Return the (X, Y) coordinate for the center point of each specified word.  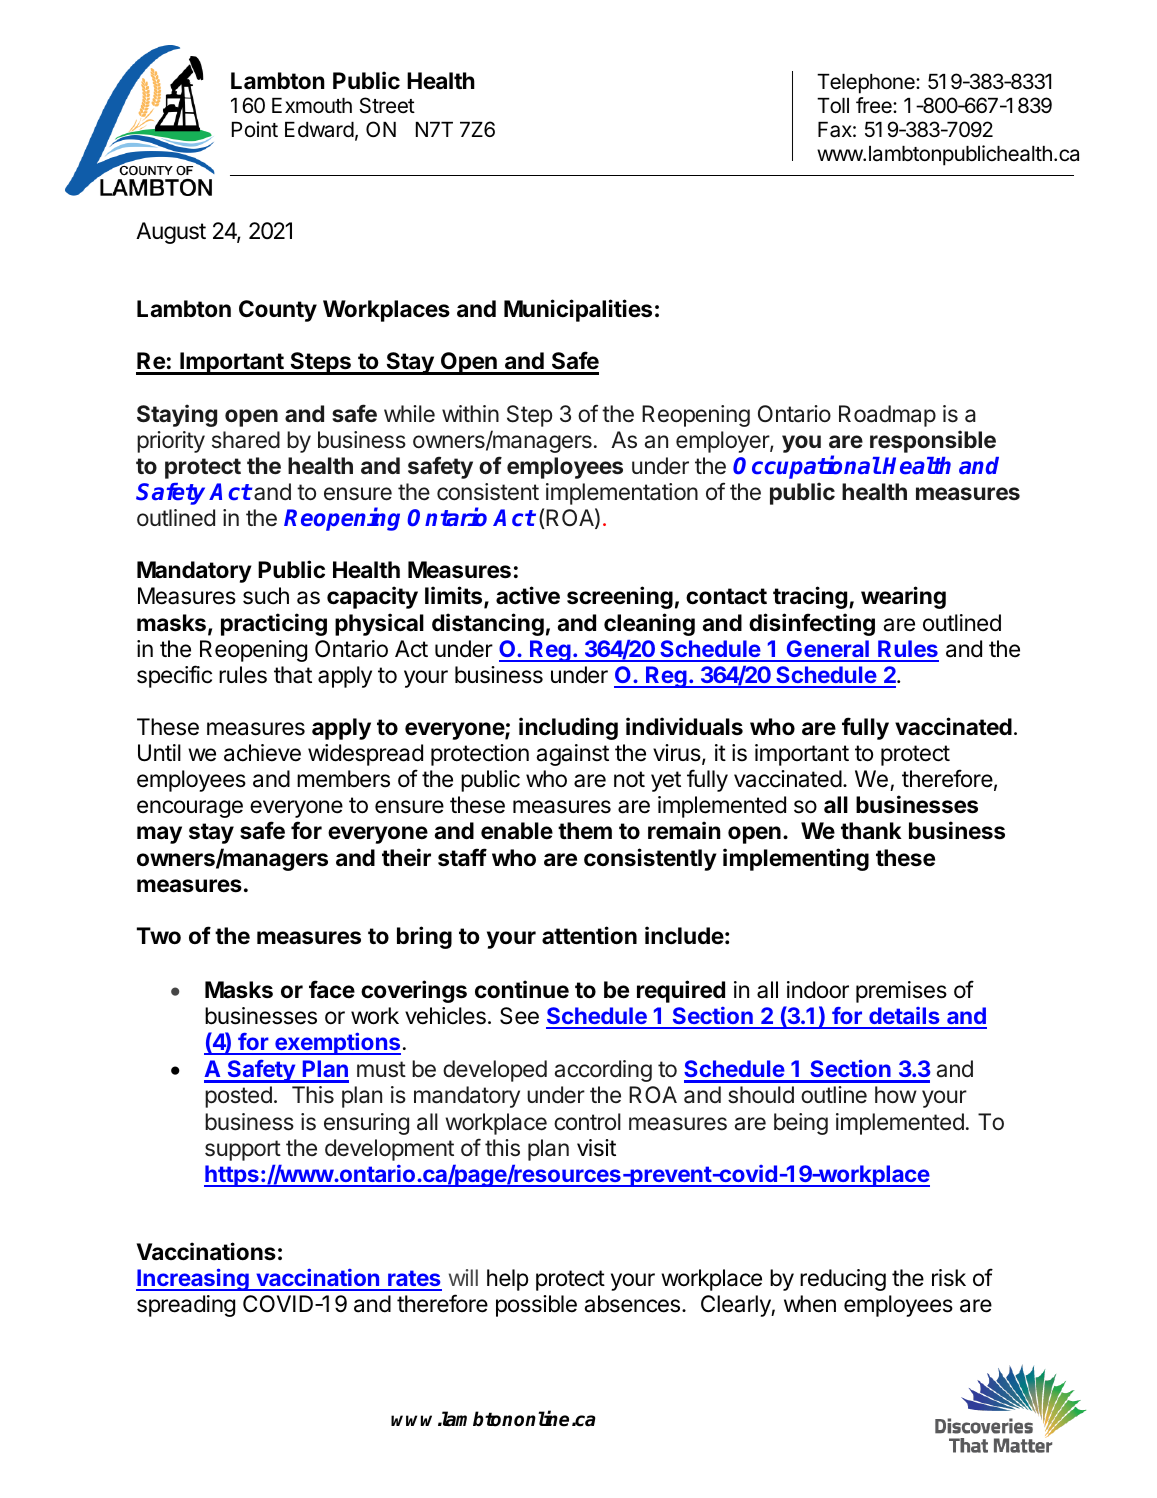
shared (246, 440)
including (568, 728)
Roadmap (887, 416)
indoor (818, 990)
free (875, 105)
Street (387, 105)
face (332, 989)
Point (255, 129)
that (293, 675)
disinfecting (812, 624)
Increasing (193, 1279)
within (470, 413)
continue (522, 989)
